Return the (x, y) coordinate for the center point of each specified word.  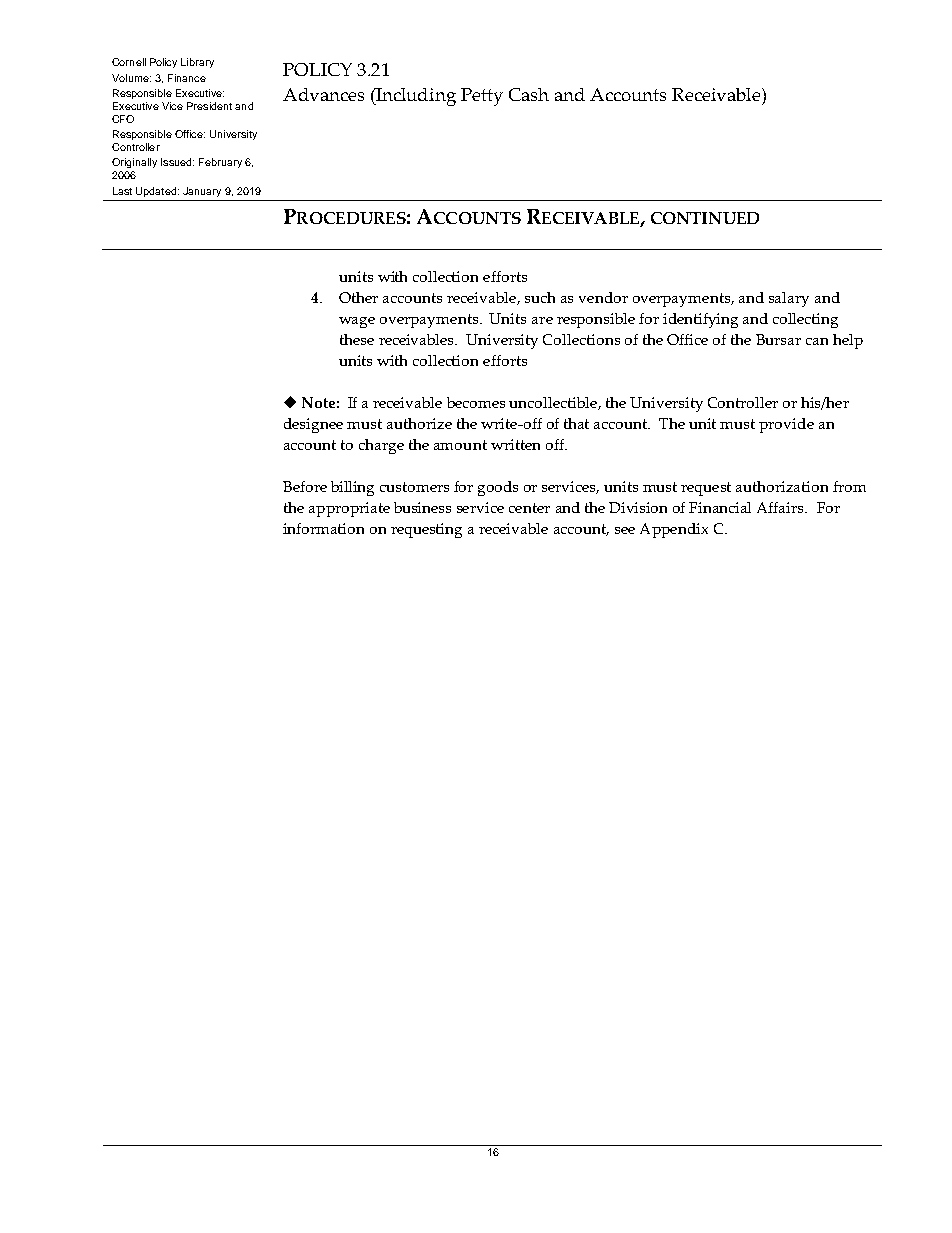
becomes (476, 402)
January (202, 192)
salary (789, 299)
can (817, 341)
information (323, 528)
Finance (187, 78)
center (529, 508)
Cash (529, 94)
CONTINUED (705, 218)
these (357, 339)
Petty (482, 97)
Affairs (781, 507)
